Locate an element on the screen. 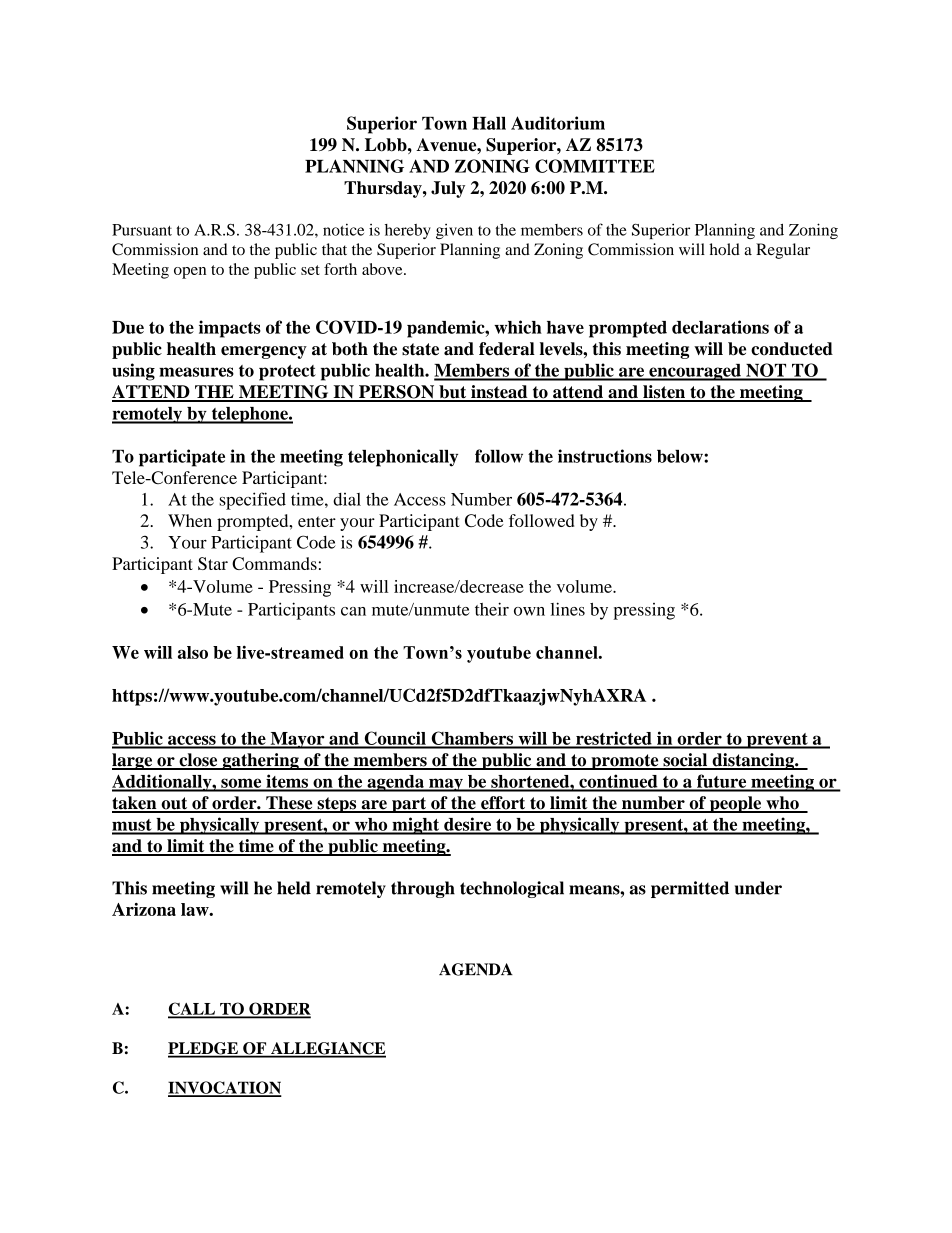  specified is located at coordinates (252, 501).
